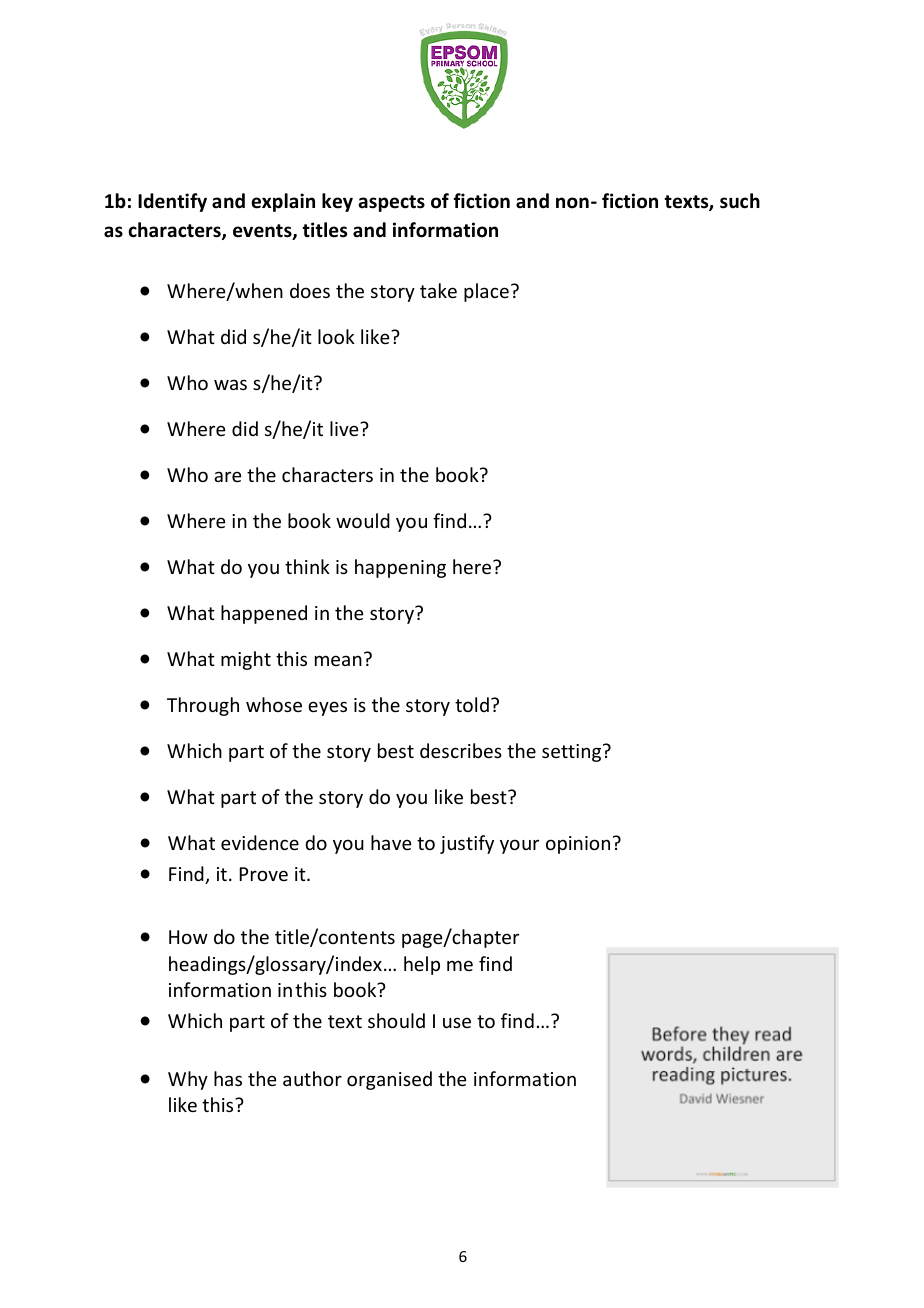 The width and height of the document is (924, 1308). I want to click on told, so click(472, 704).
